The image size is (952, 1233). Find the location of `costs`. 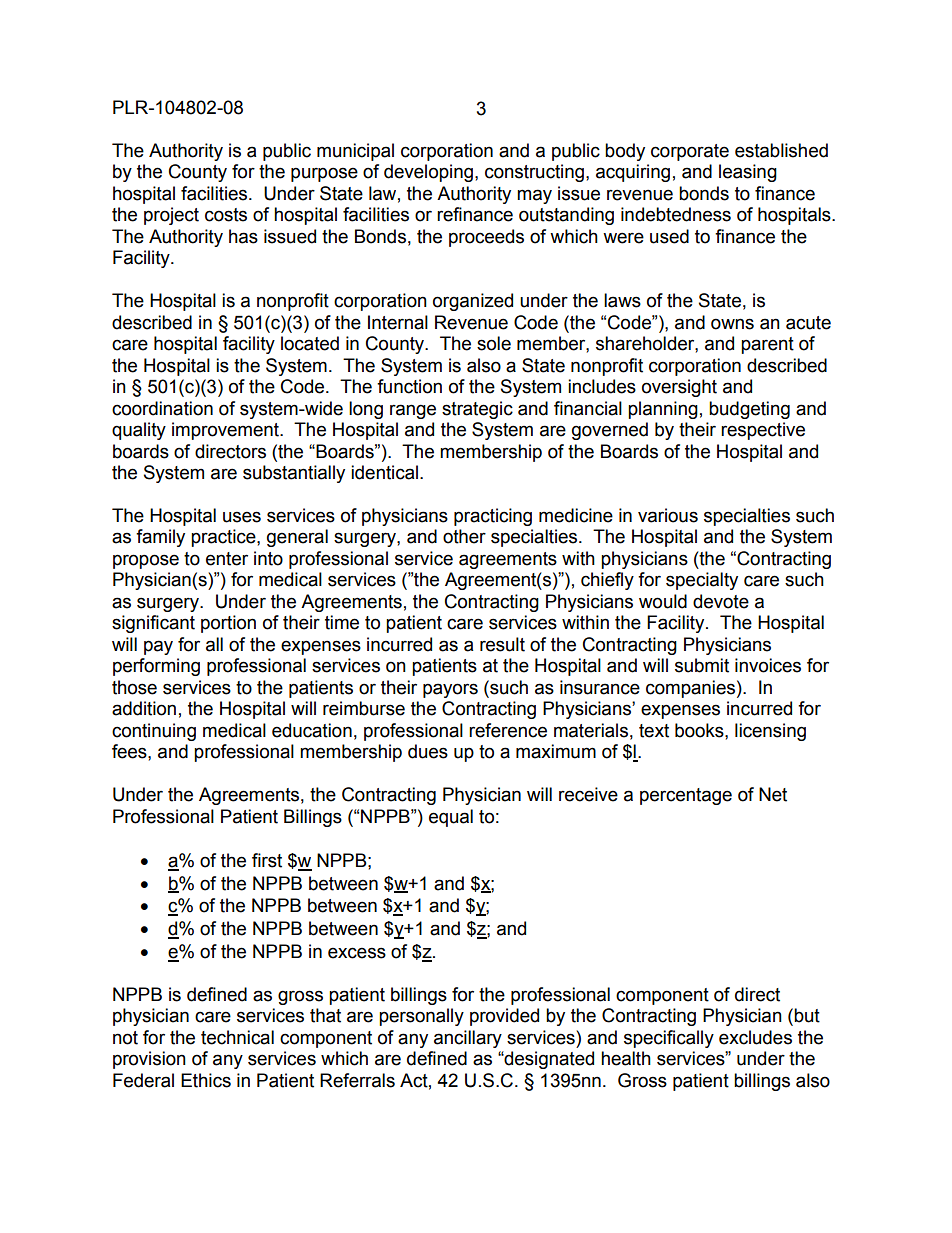

costs is located at coordinates (226, 215).
